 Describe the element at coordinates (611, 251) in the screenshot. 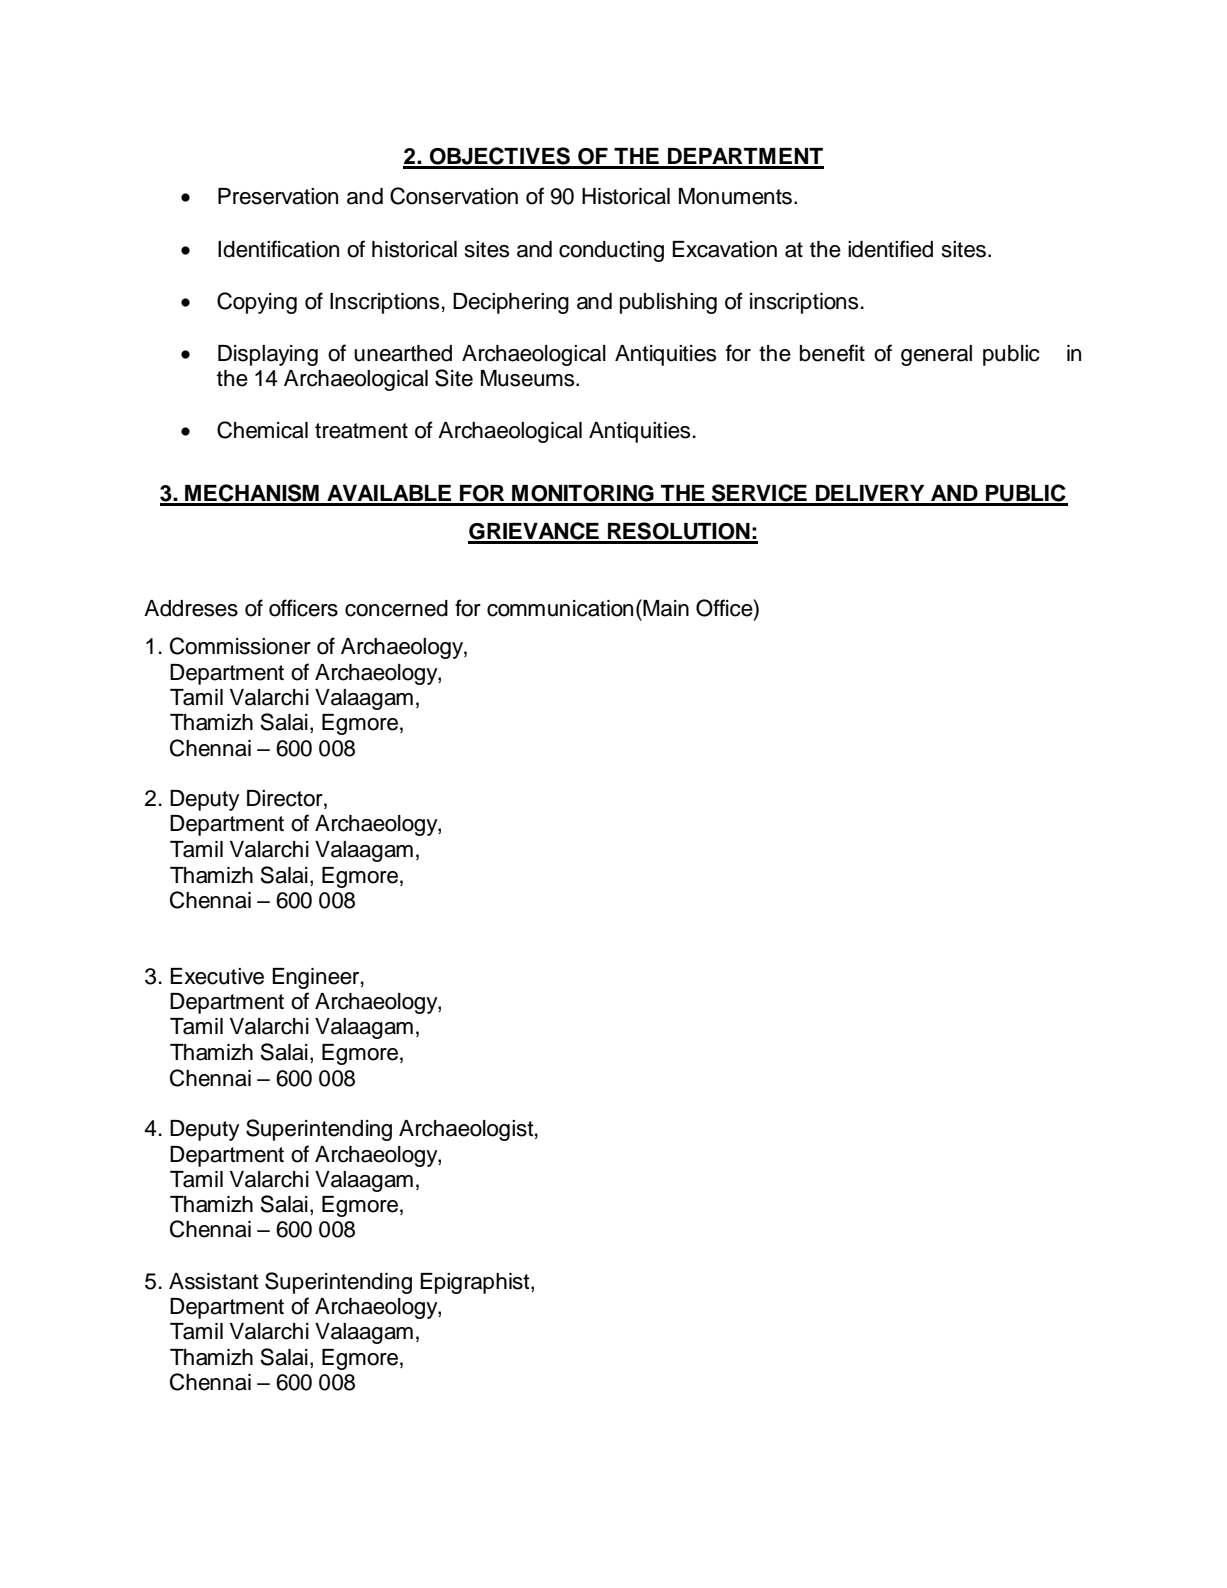

I see `conducting` at that location.
